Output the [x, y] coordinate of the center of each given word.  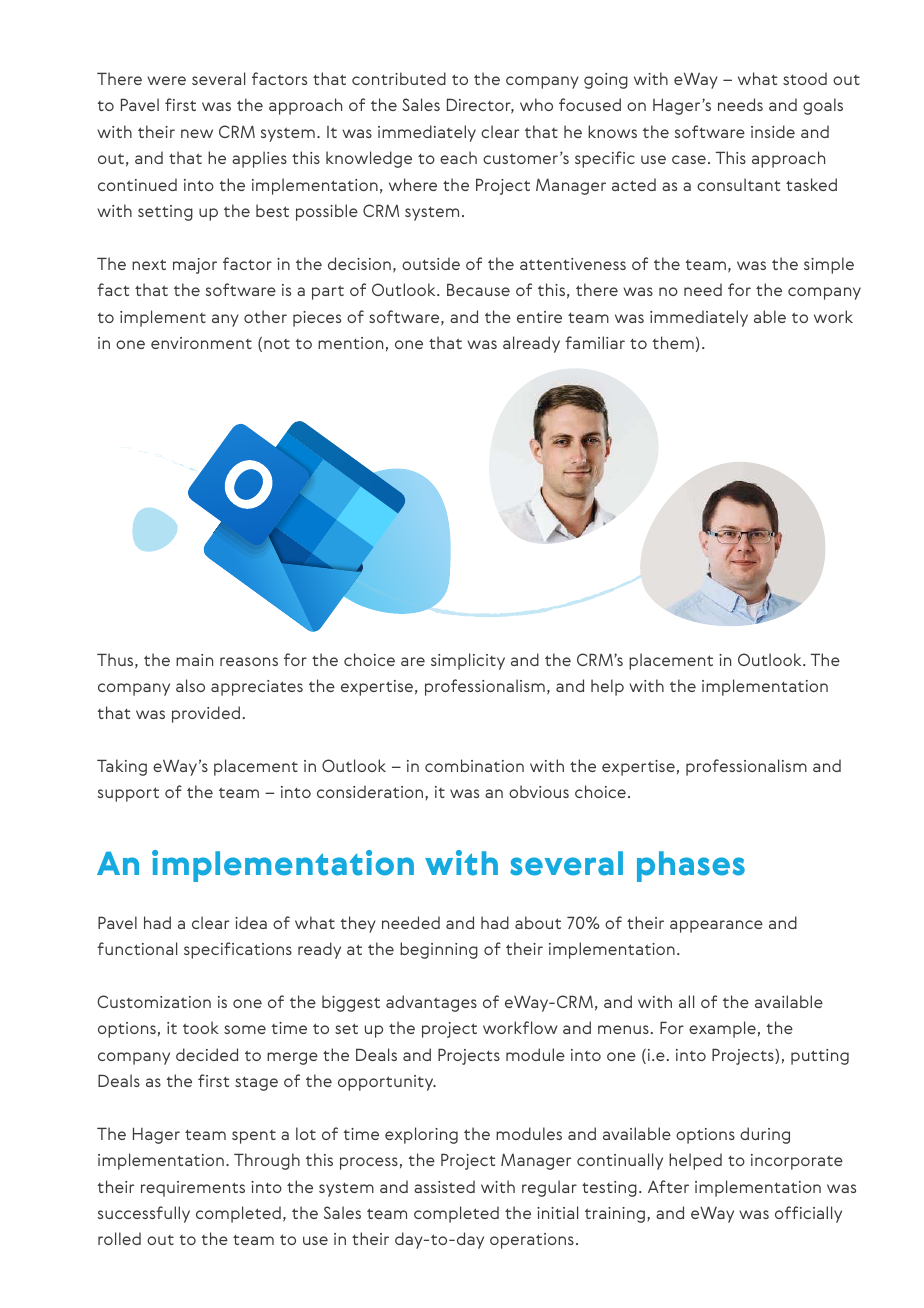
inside [773, 131]
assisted [444, 1186]
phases [691, 866]
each [458, 157]
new [197, 133]
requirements [193, 1189]
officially [808, 1214]
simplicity [468, 661]
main [194, 660]
